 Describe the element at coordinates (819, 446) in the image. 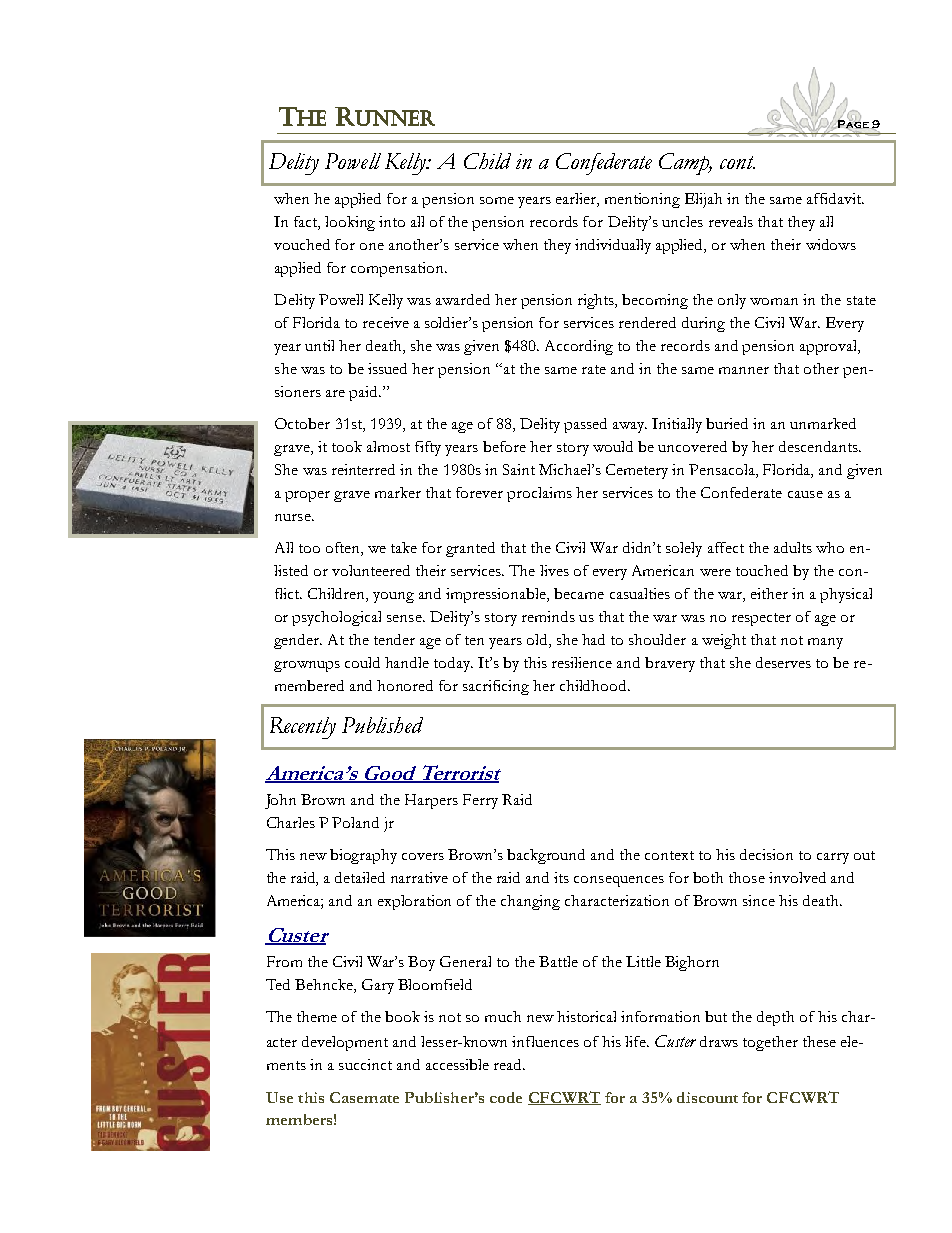

I see `descendants` at that location.
